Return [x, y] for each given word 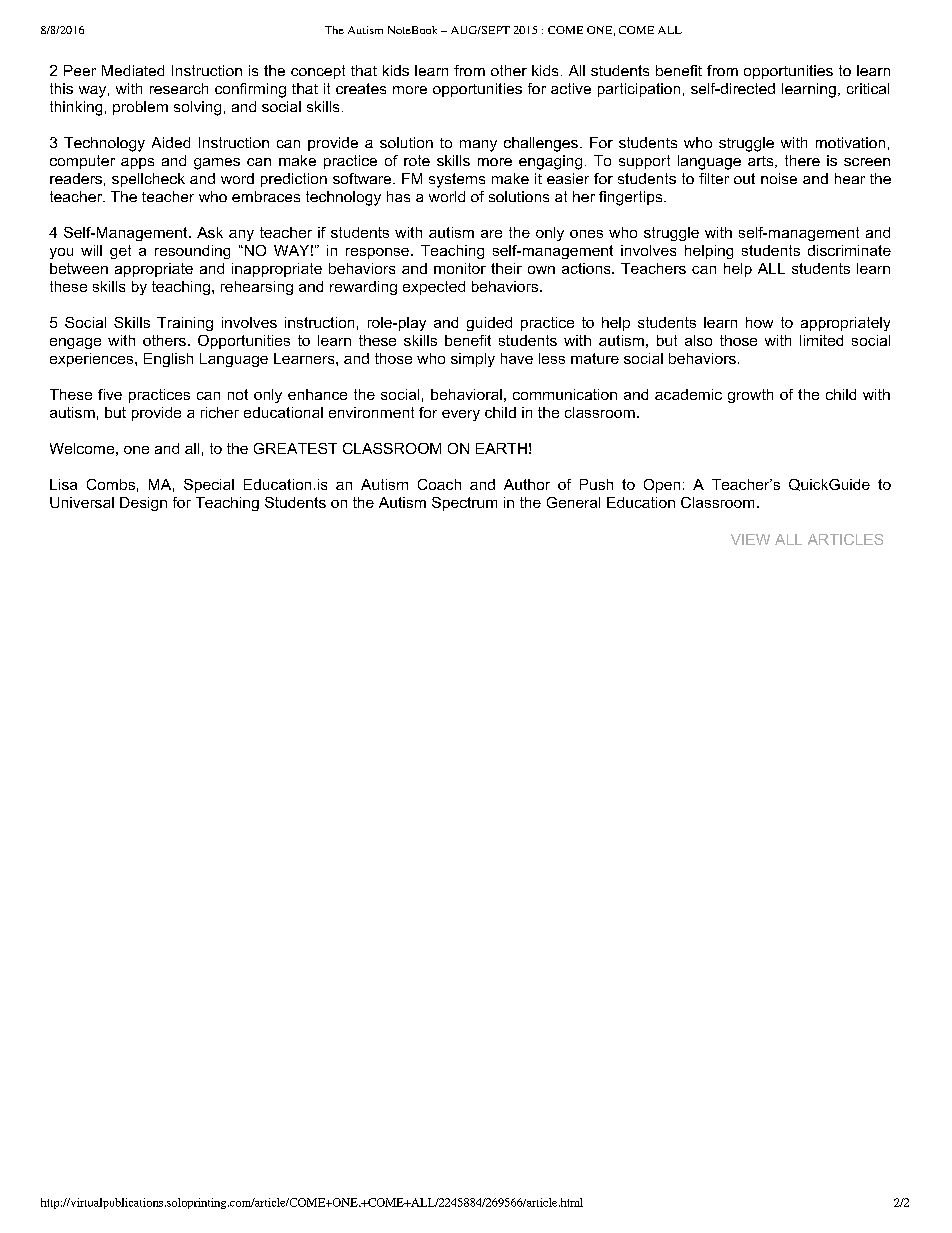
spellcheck [148, 180]
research [179, 88]
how [759, 322]
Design [143, 504]
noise [779, 178]
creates [361, 88]
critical [868, 88]
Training [185, 324]
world [447, 196]
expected [434, 288]
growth [750, 396]
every [461, 415]
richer [220, 412]
